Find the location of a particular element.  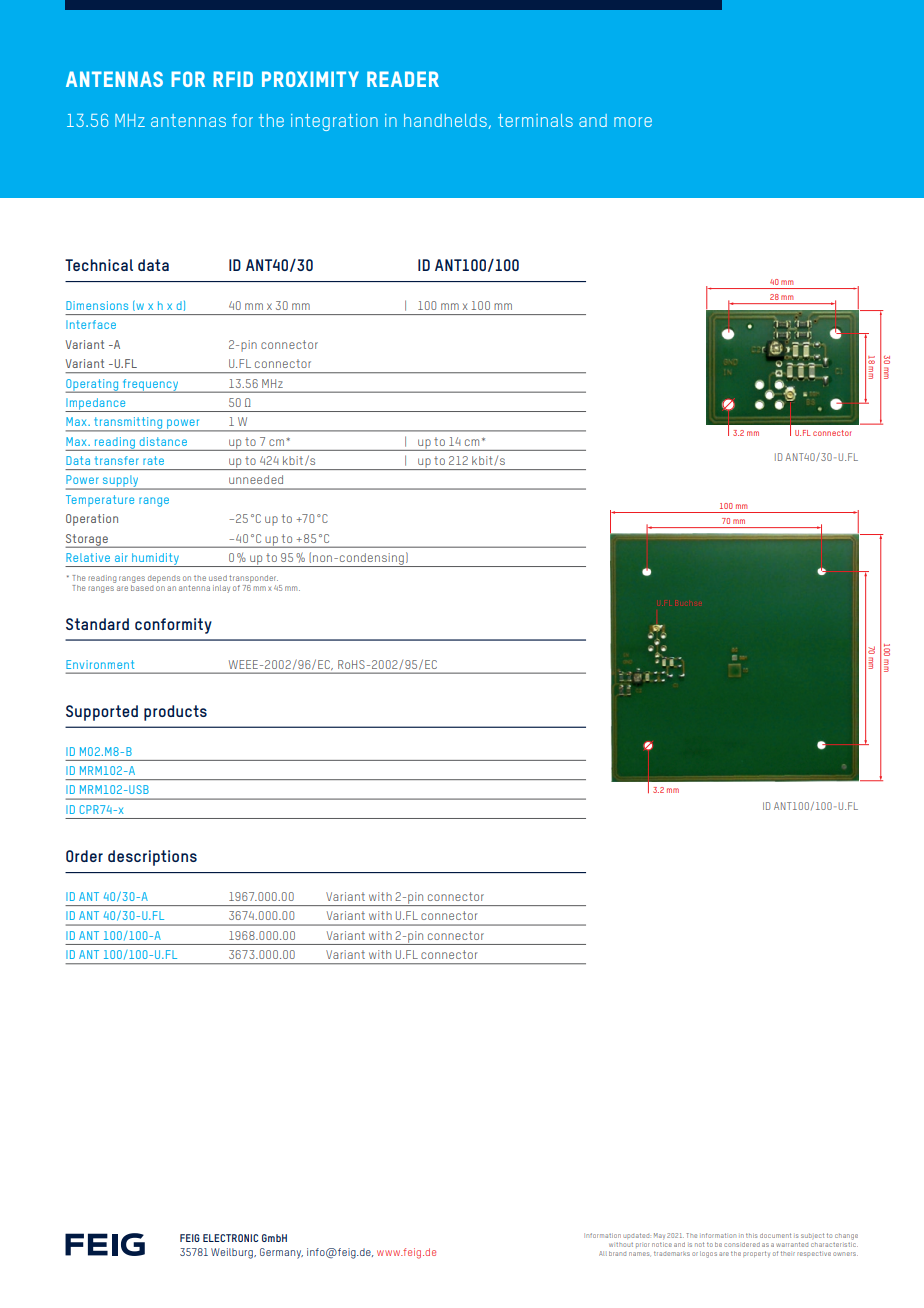

All is located at coordinates (603, 1253).
